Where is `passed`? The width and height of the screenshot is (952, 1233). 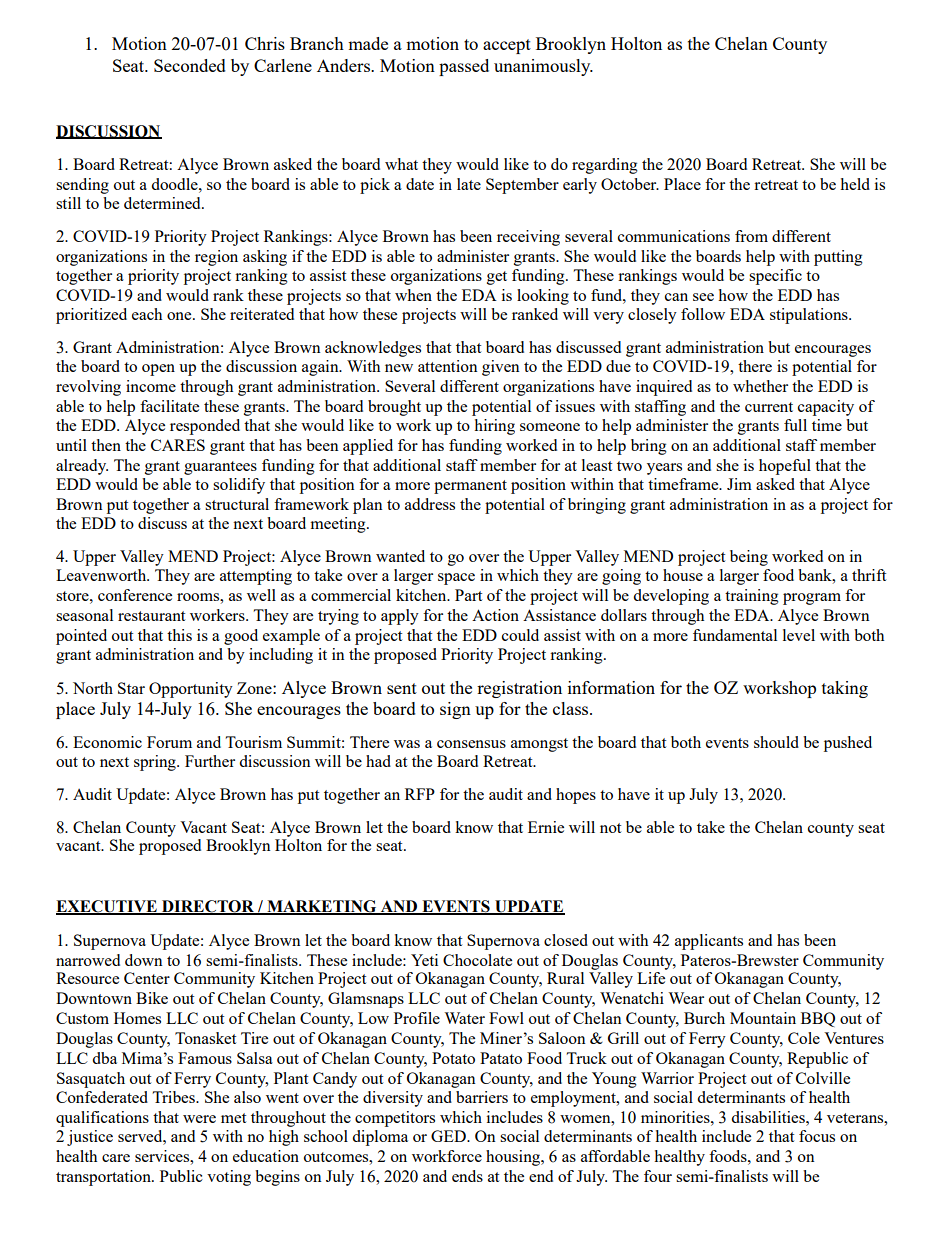 passed is located at coordinates (464, 67).
